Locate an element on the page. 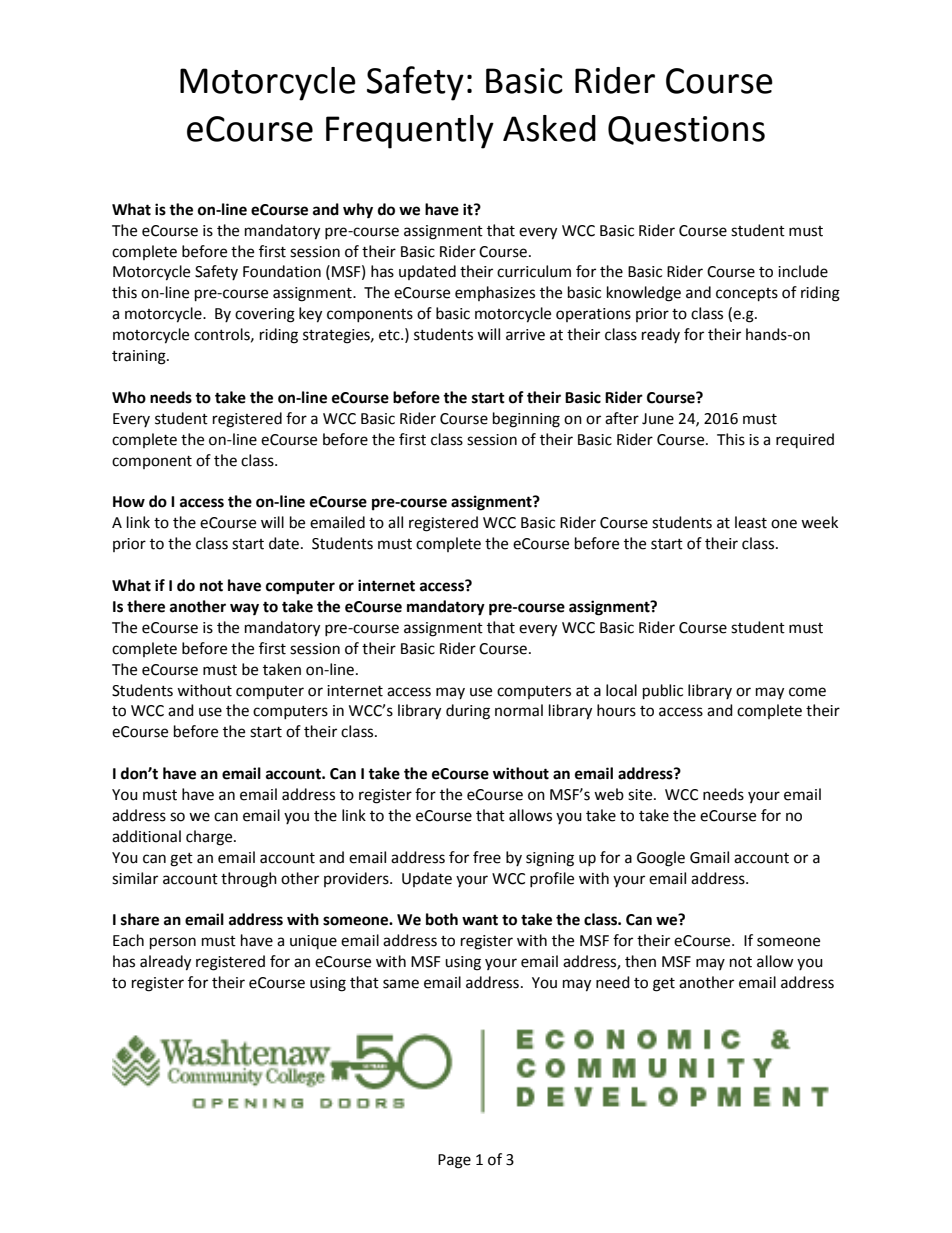 The width and height of the page is (952, 1233). during is located at coordinates (468, 712).
